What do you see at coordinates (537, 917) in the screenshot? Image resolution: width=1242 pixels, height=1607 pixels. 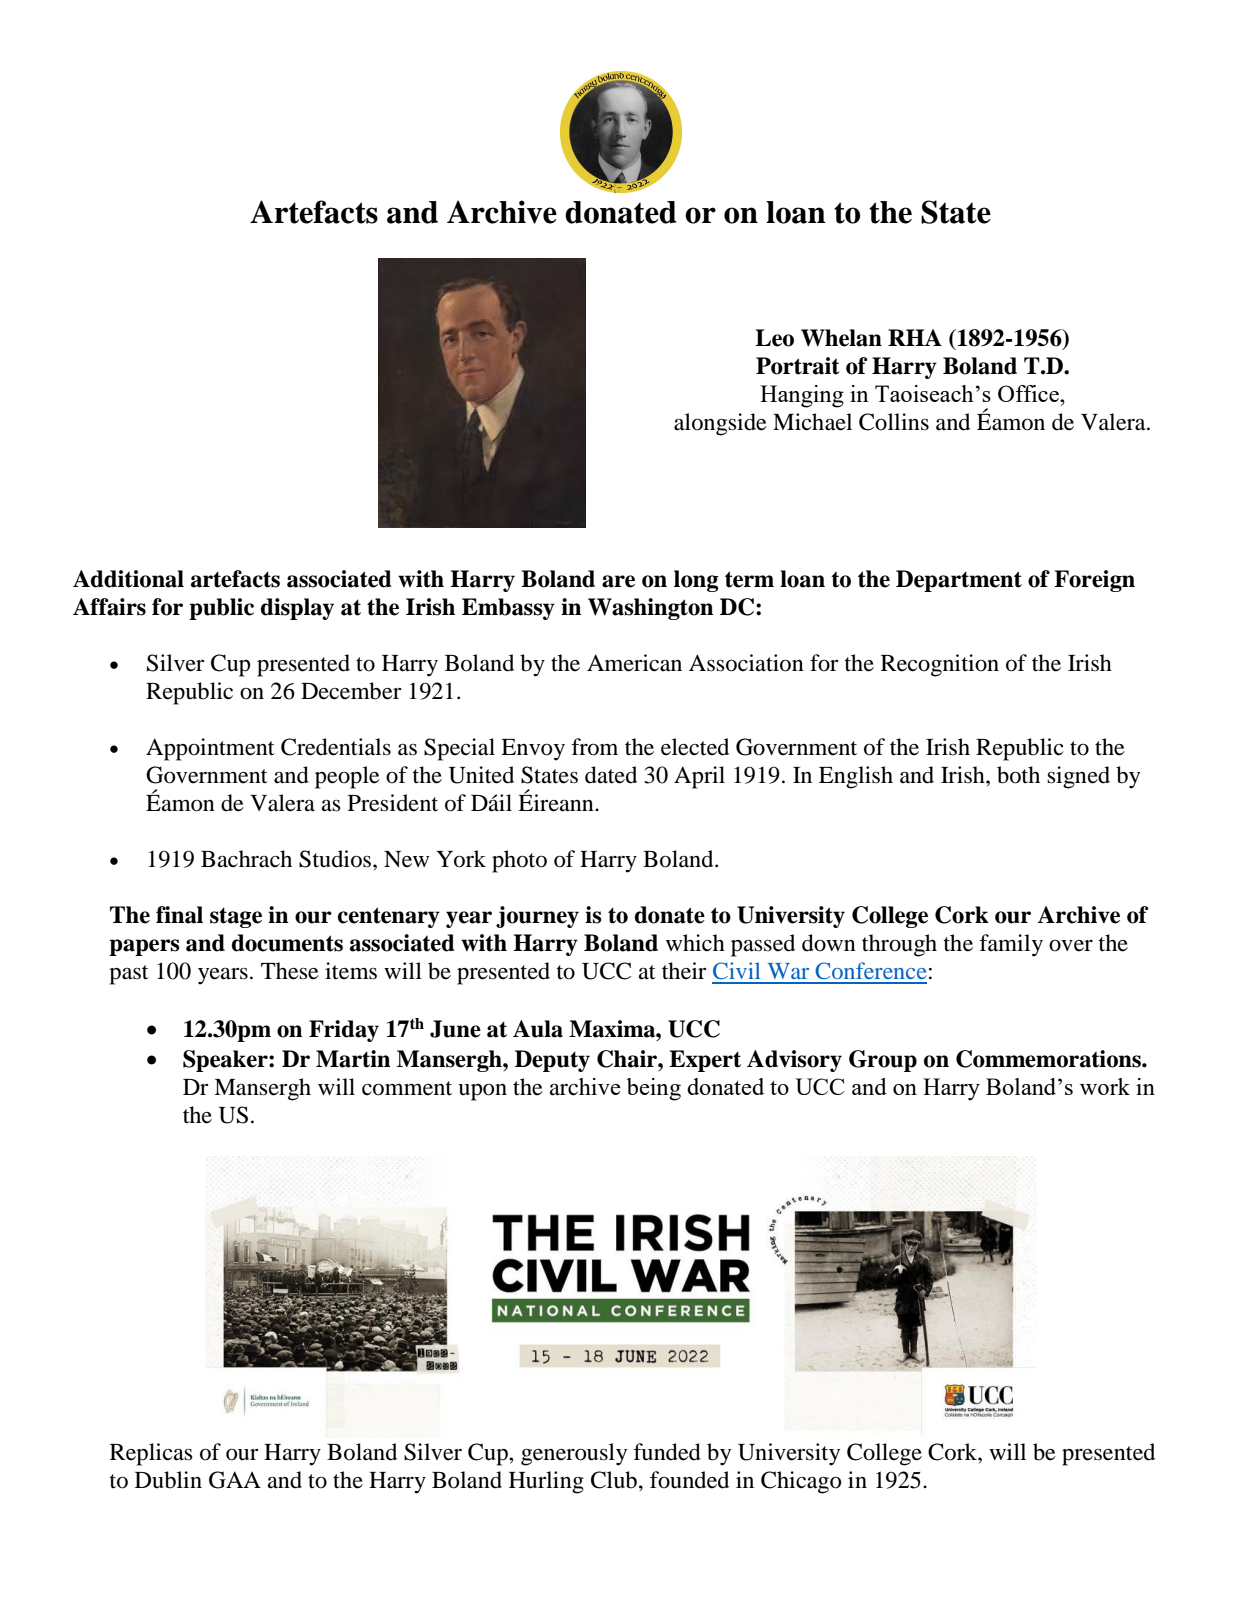 I see `journey` at bounding box center [537, 917].
